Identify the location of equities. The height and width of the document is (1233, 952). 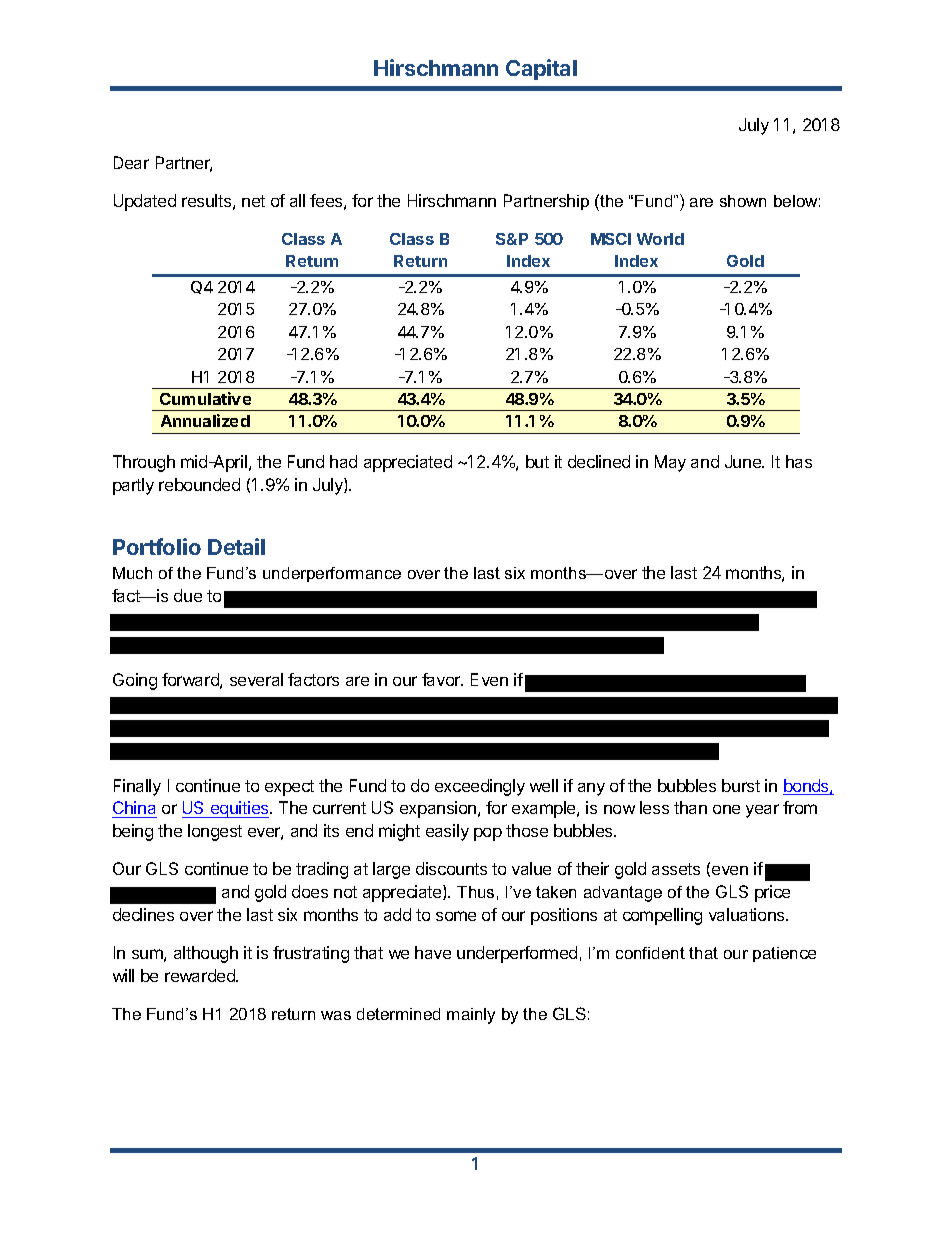
(239, 809).
